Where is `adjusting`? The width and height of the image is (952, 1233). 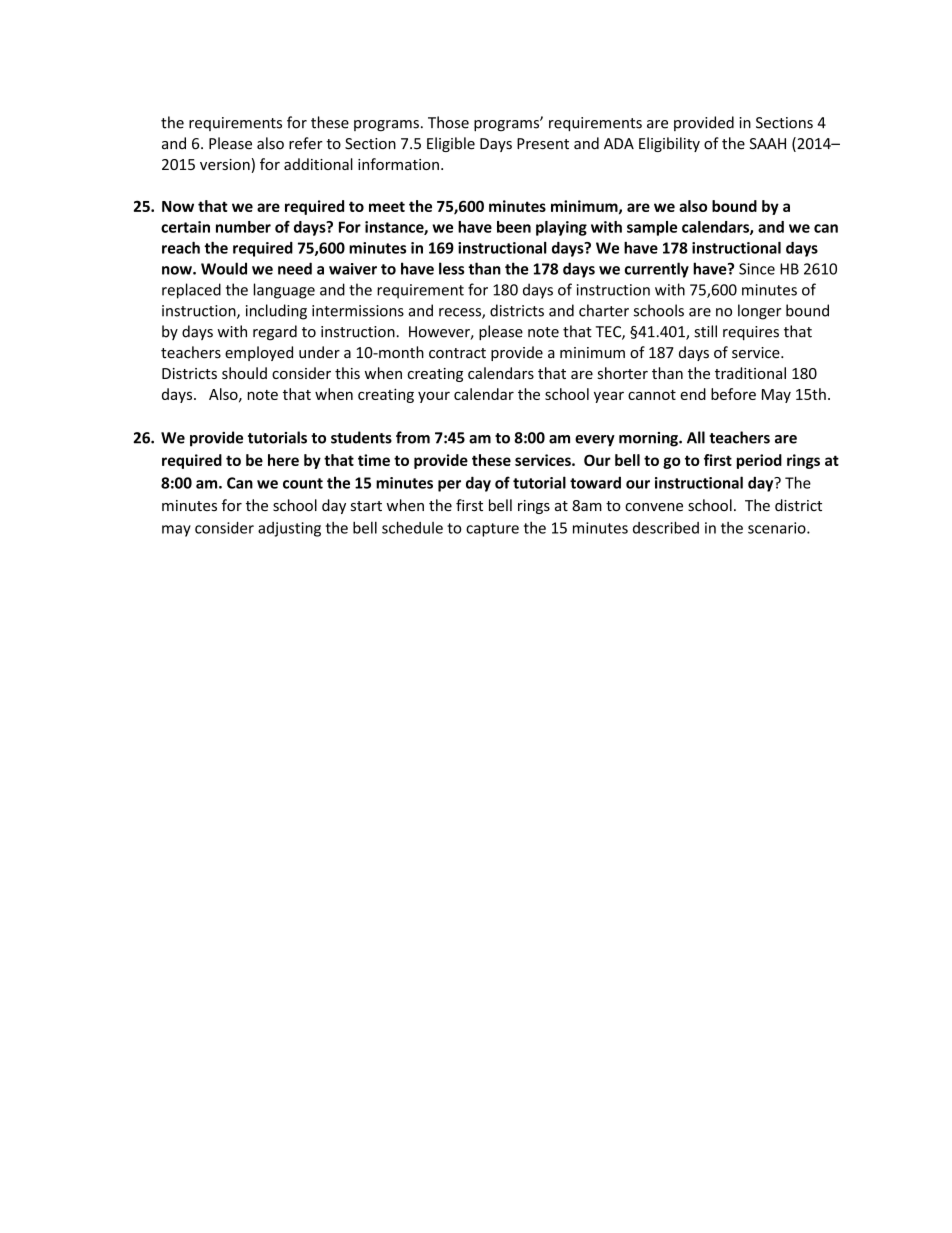 adjusting is located at coordinates (289, 529).
